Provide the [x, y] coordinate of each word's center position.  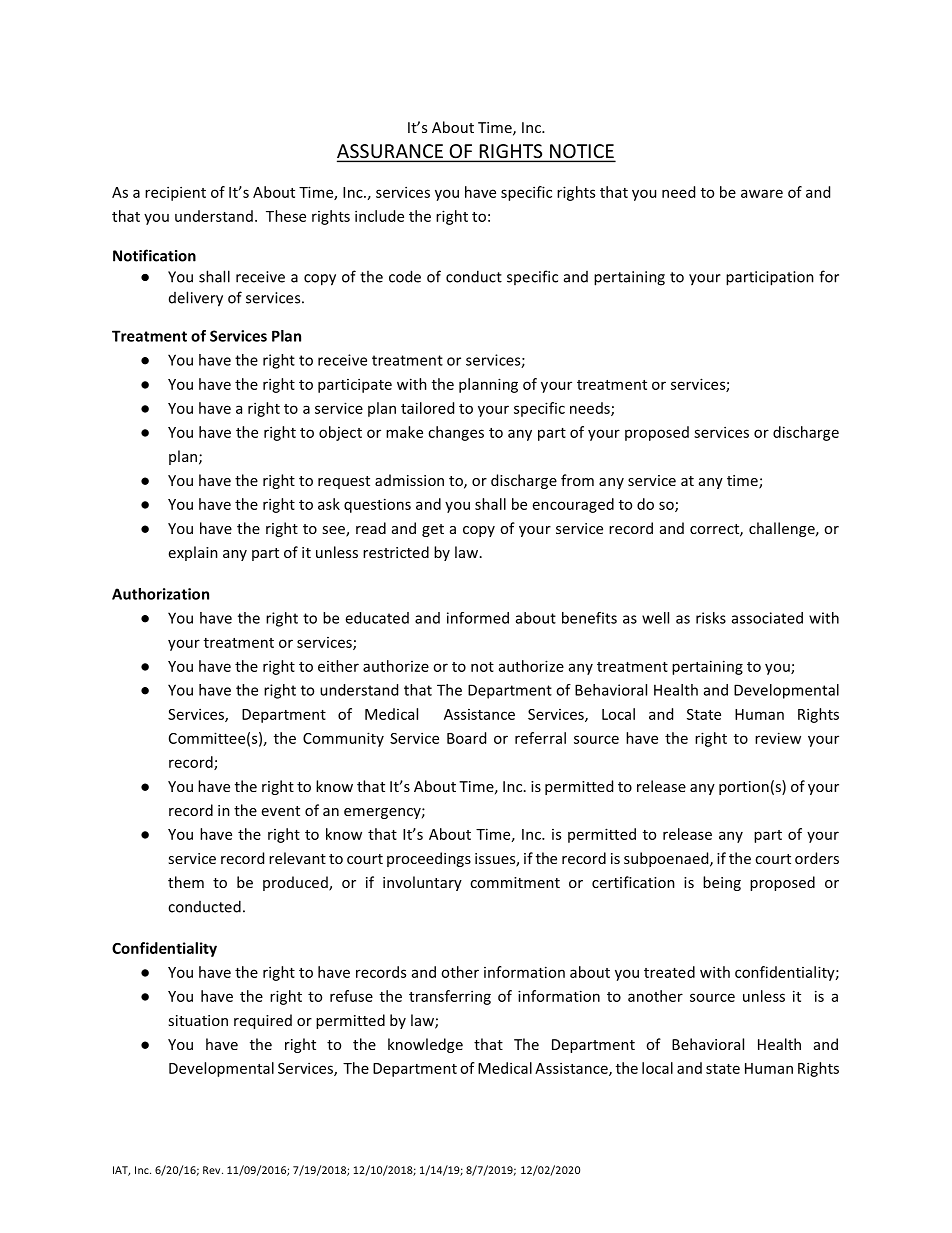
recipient [175, 193]
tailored [427, 408]
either [338, 666]
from [577, 480]
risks [711, 618]
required [263, 1021]
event [281, 811]
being [722, 883]
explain [193, 553]
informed [478, 618]
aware [762, 193]
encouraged [573, 505]
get [433, 530]
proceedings [429, 859]
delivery [196, 299]
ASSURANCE [391, 152]
